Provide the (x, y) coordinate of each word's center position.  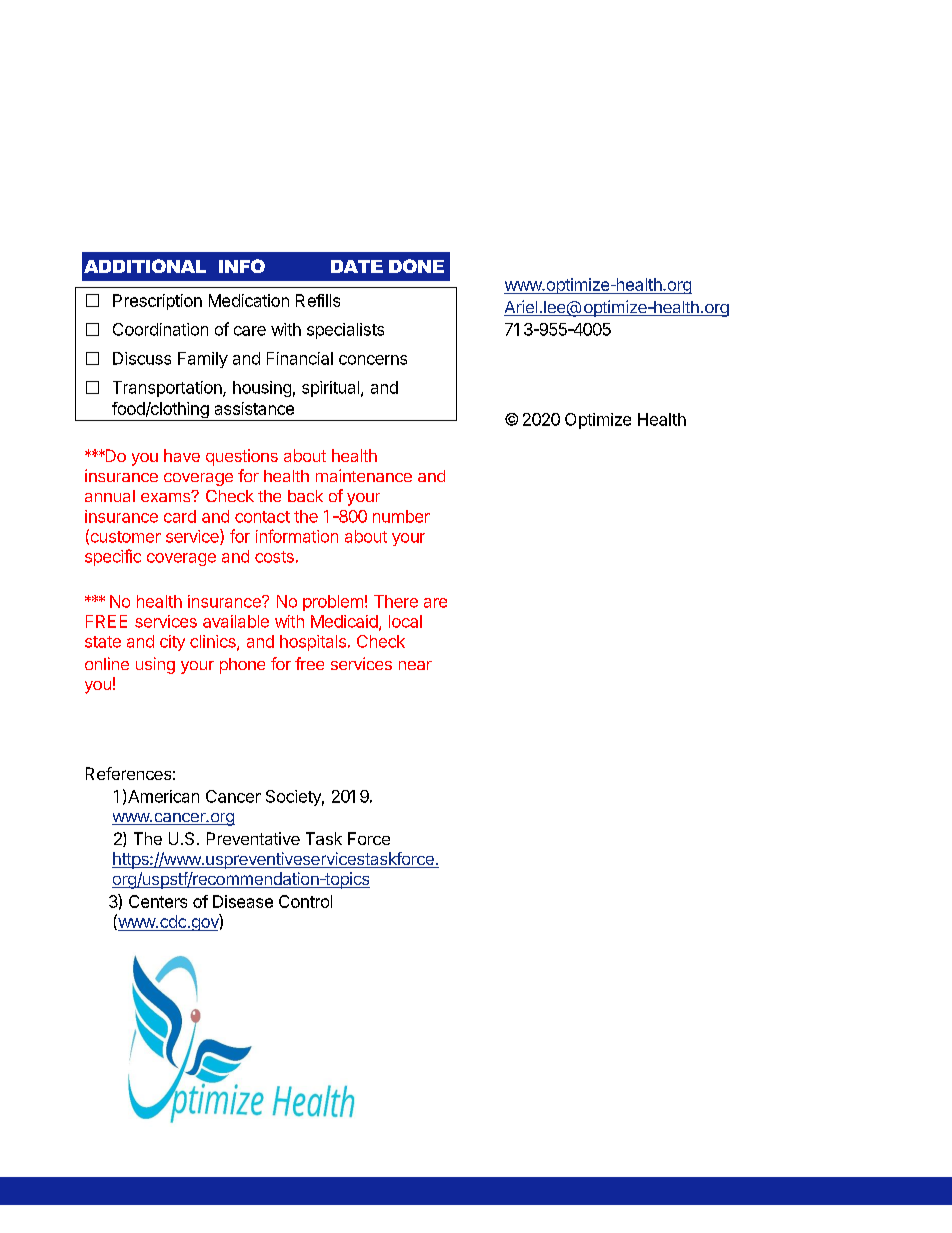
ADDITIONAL (145, 266)
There (396, 601)
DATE (357, 266)
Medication (249, 300)
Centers (158, 901)
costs (274, 557)
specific (113, 557)
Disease (243, 901)
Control (305, 901)
